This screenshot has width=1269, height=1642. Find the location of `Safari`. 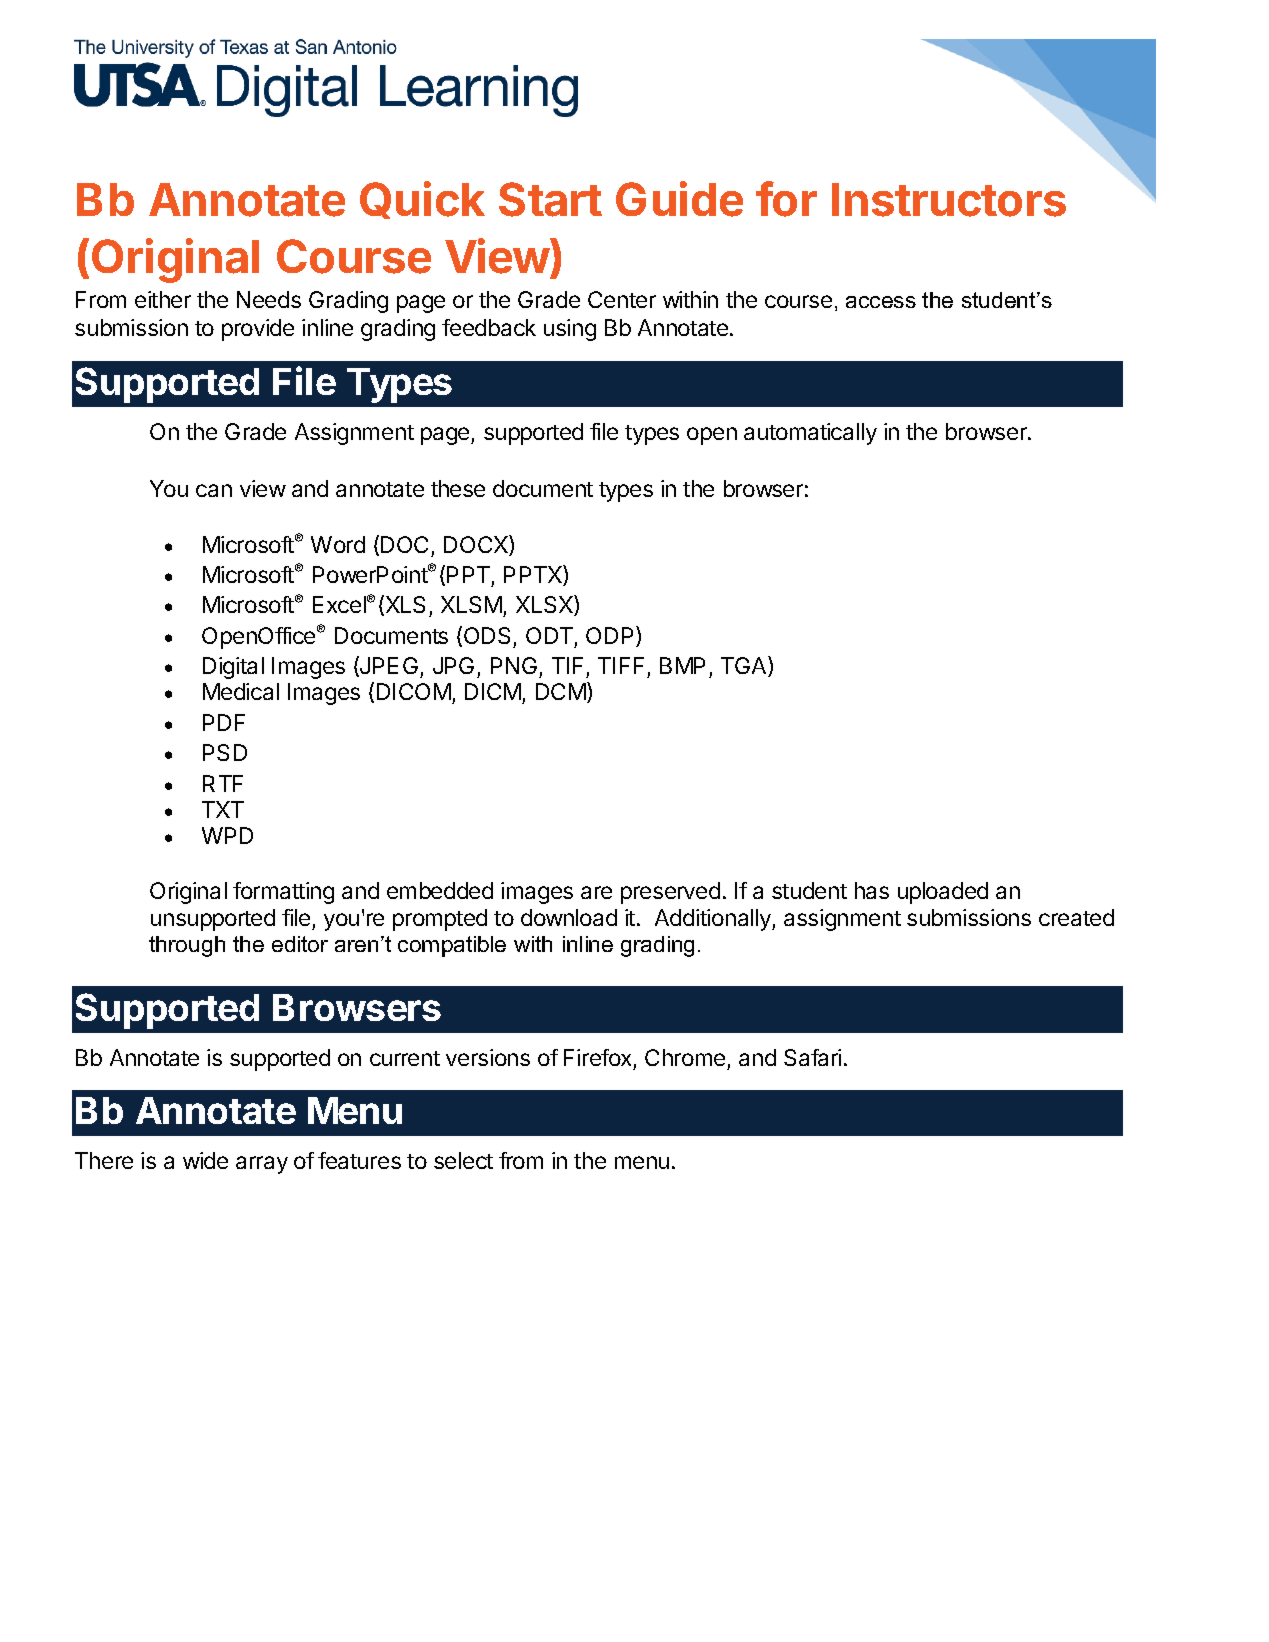

Safari is located at coordinates (812, 1057).
